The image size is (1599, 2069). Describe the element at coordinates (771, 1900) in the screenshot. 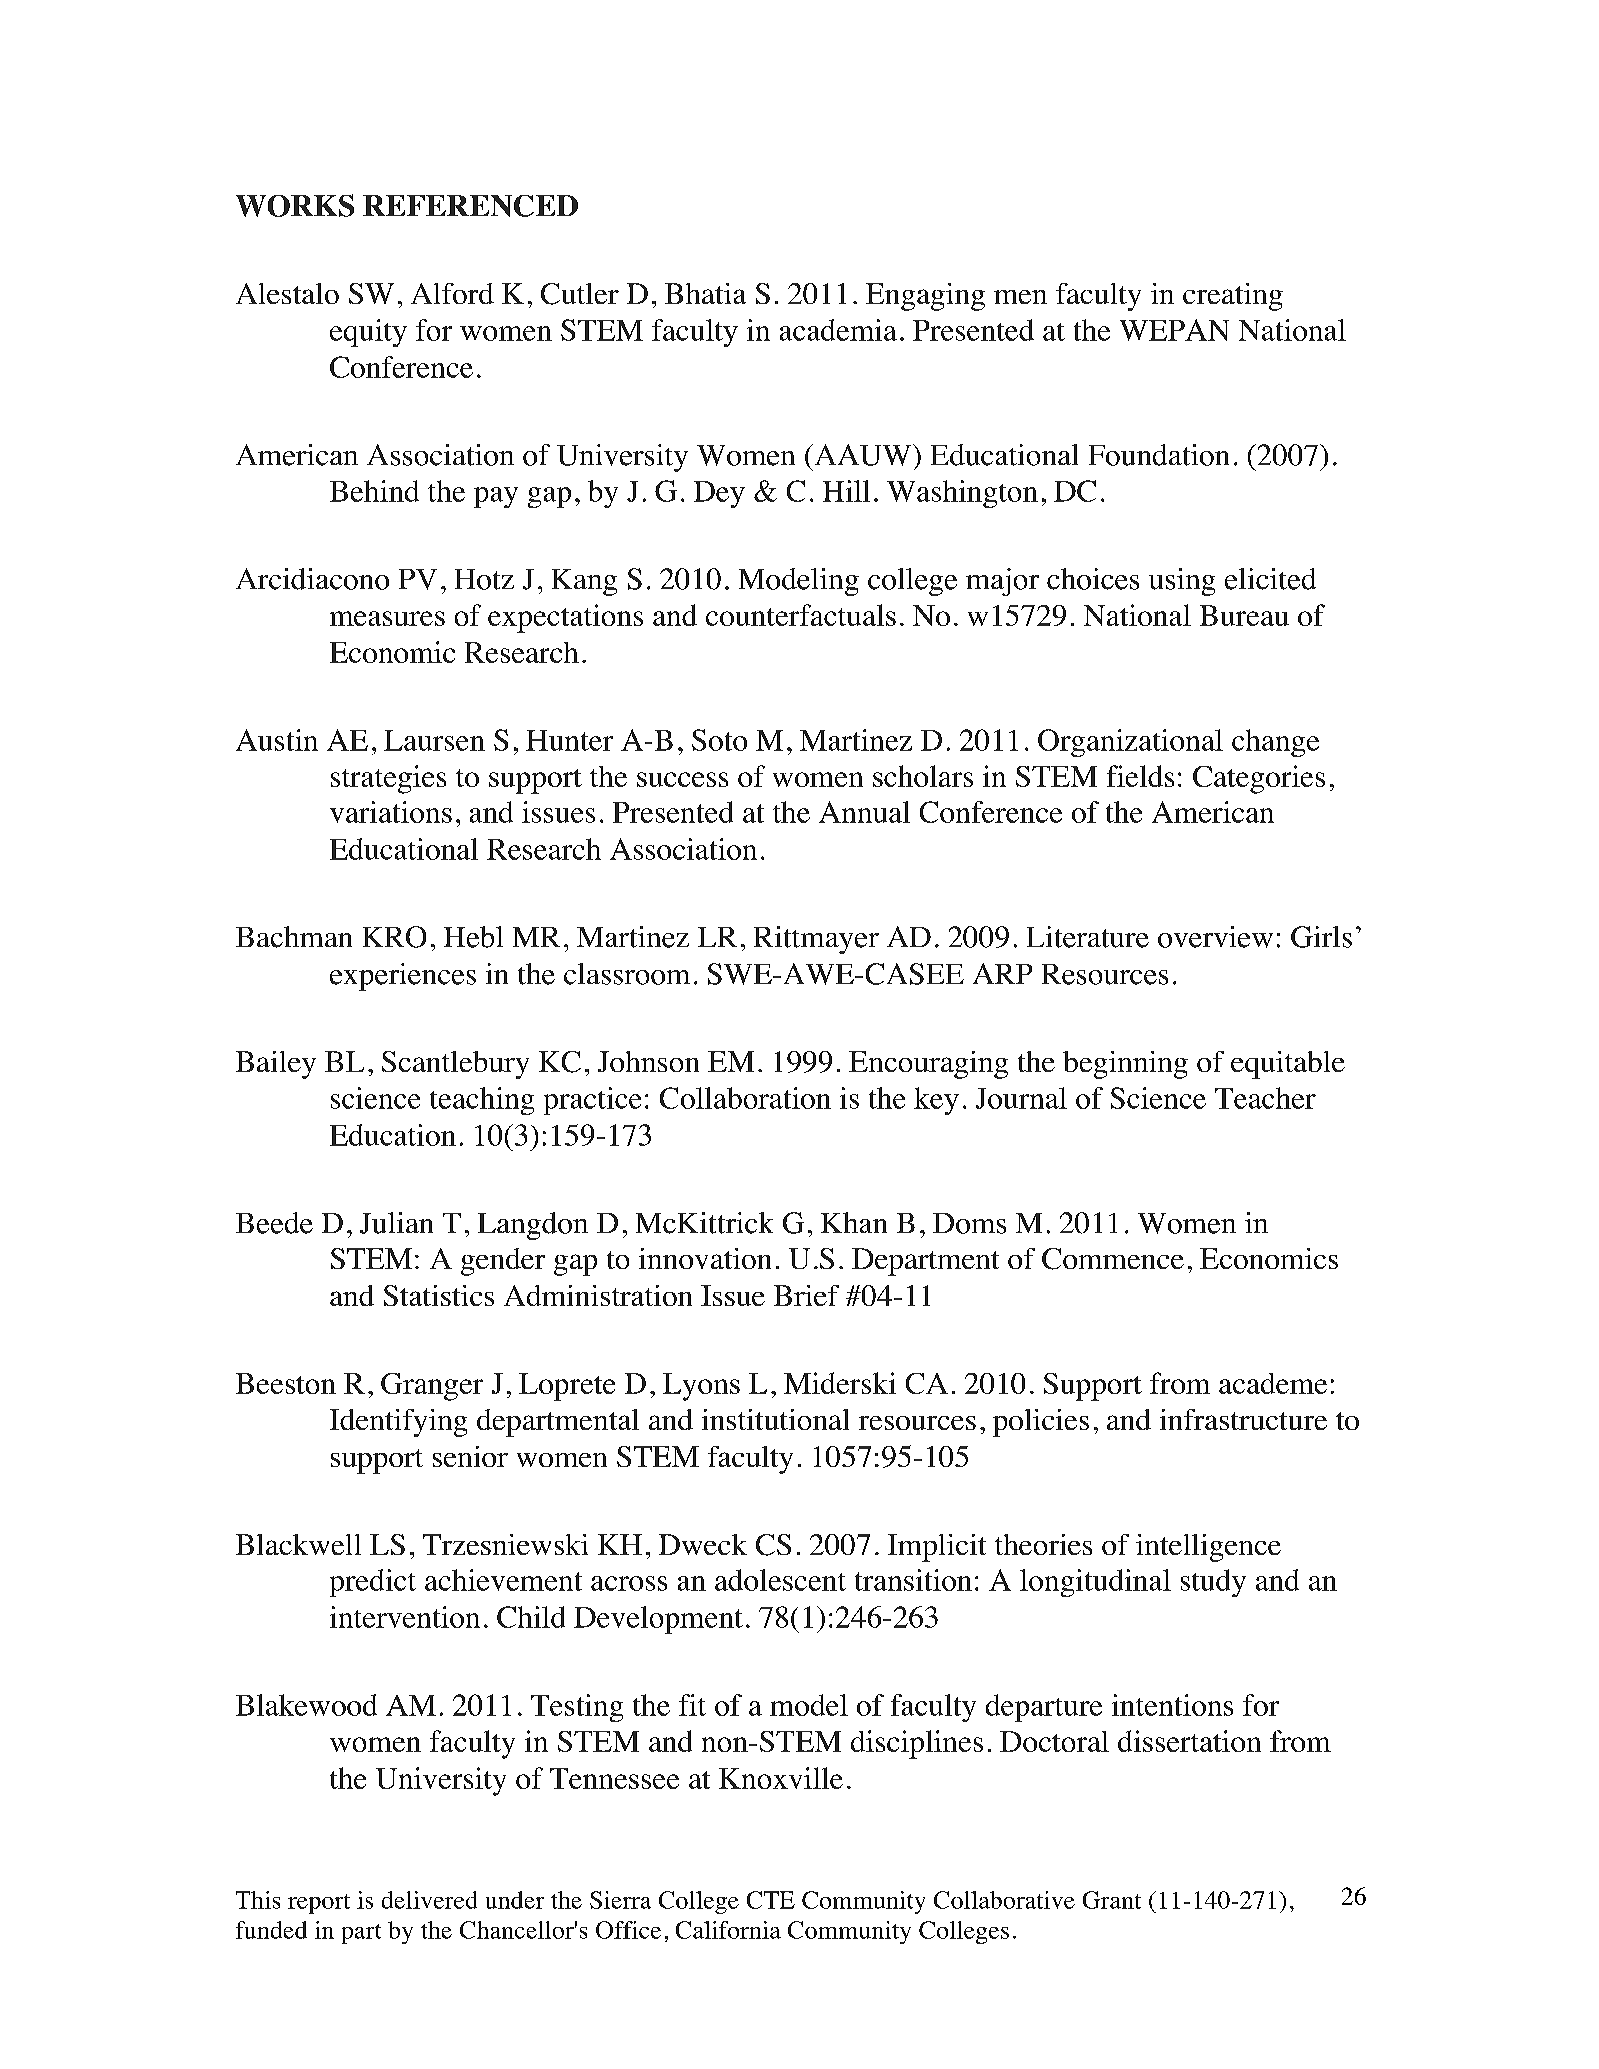

I see `CTE` at that location.
